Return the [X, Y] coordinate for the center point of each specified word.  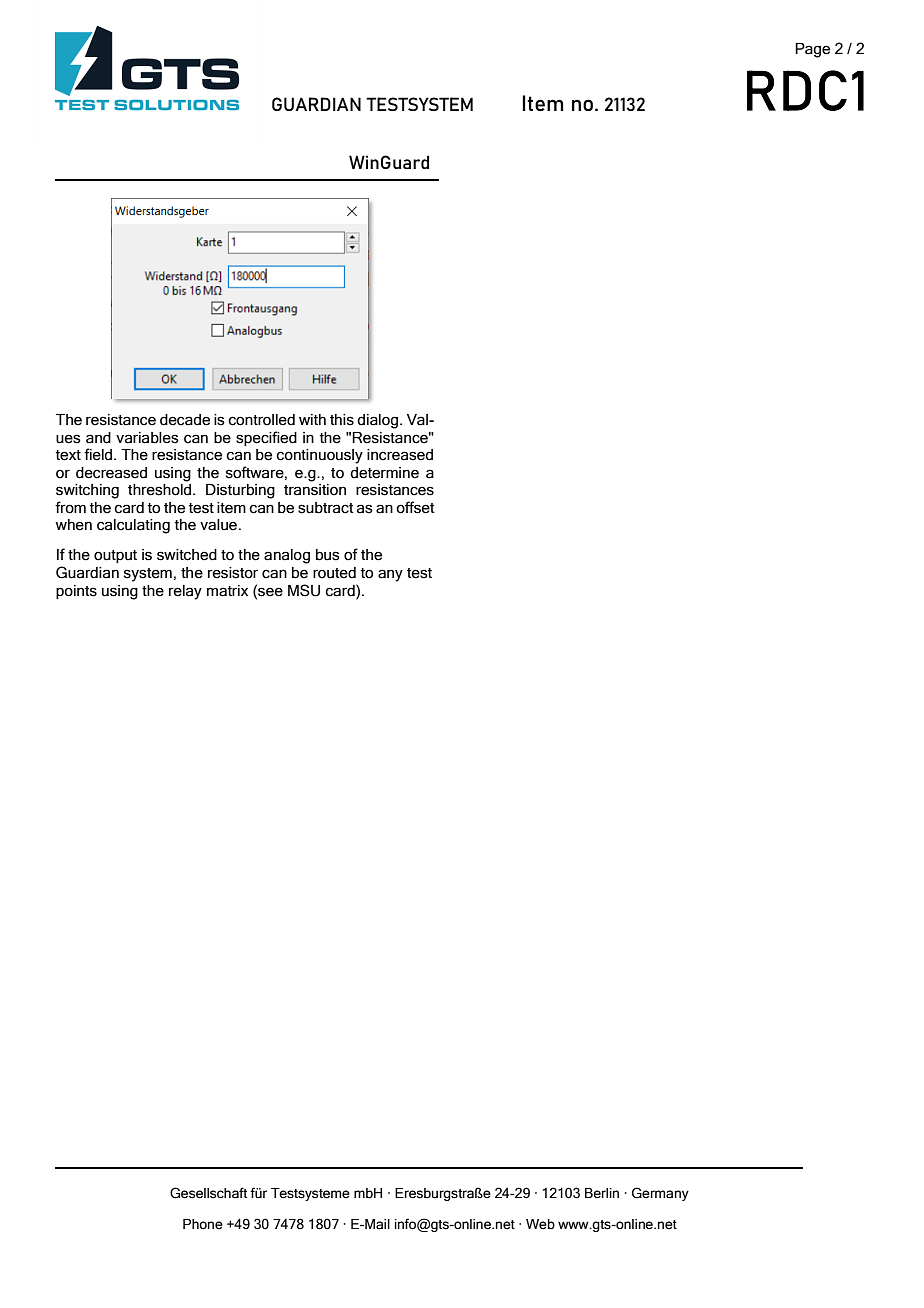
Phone [203, 1224]
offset [415, 507]
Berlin [602, 1193]
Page [812, 50]
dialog [379, 421]
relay [185, 592]
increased [400, 455]
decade [185, 420]
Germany [660, 1194]
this [342, 420]
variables [147, 438]
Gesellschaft [209, 1193]
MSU [304, 590]
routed [334, 573]
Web [540, 1224]
